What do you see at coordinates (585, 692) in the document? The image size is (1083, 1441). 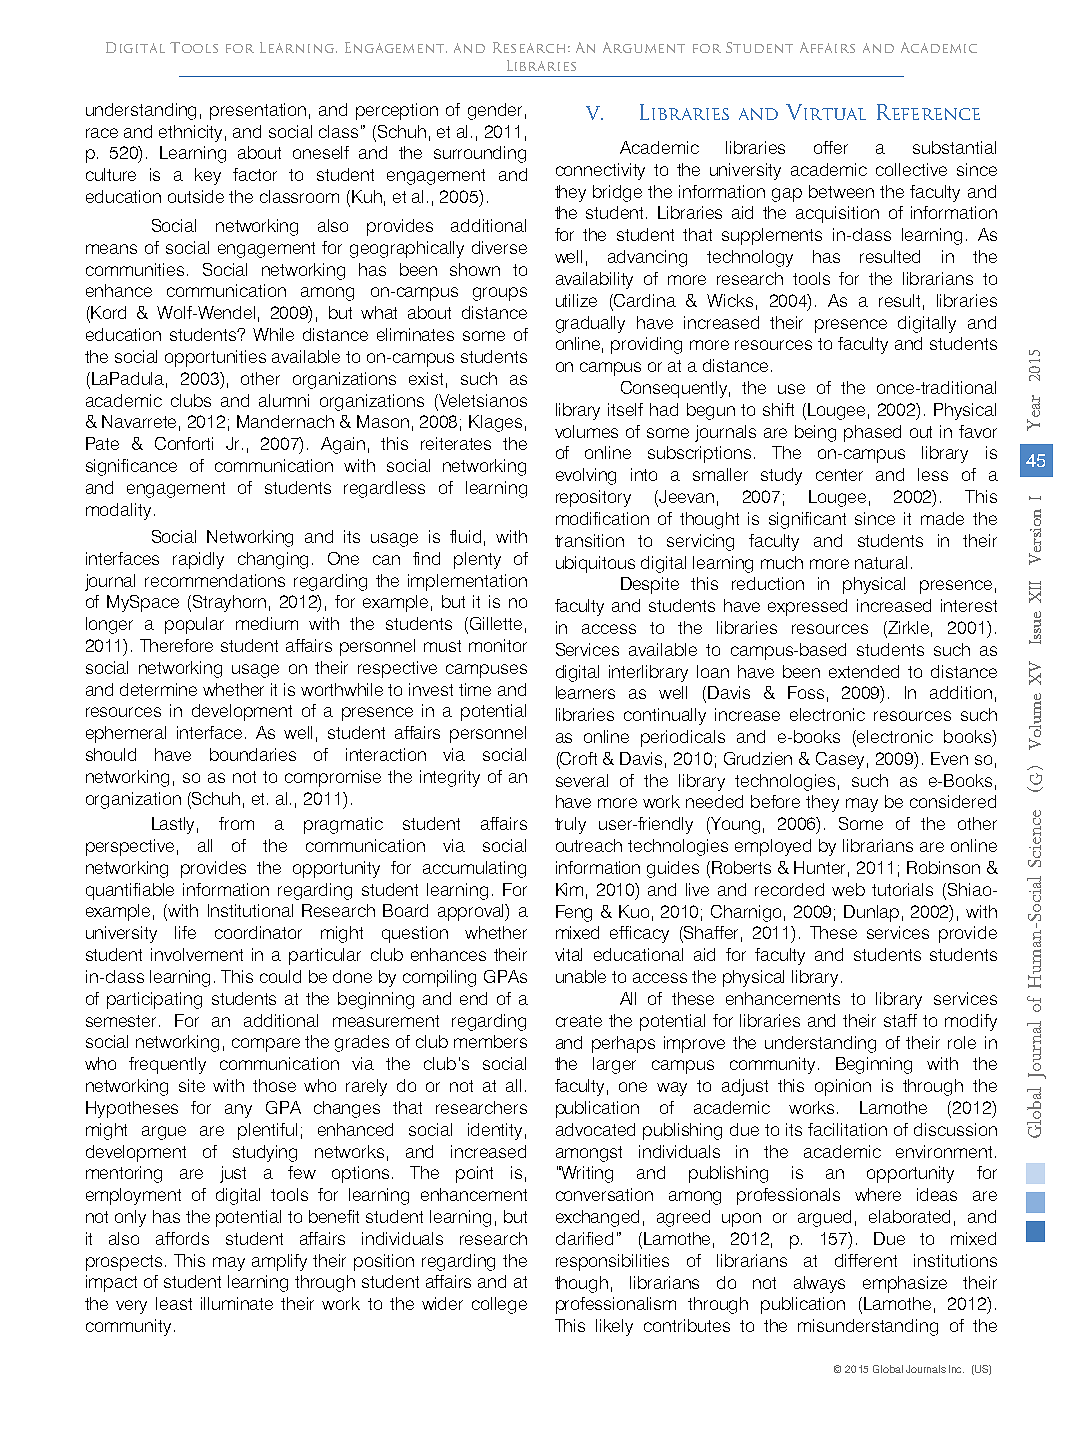 I see `learners` at bounding box center [585, 692].
